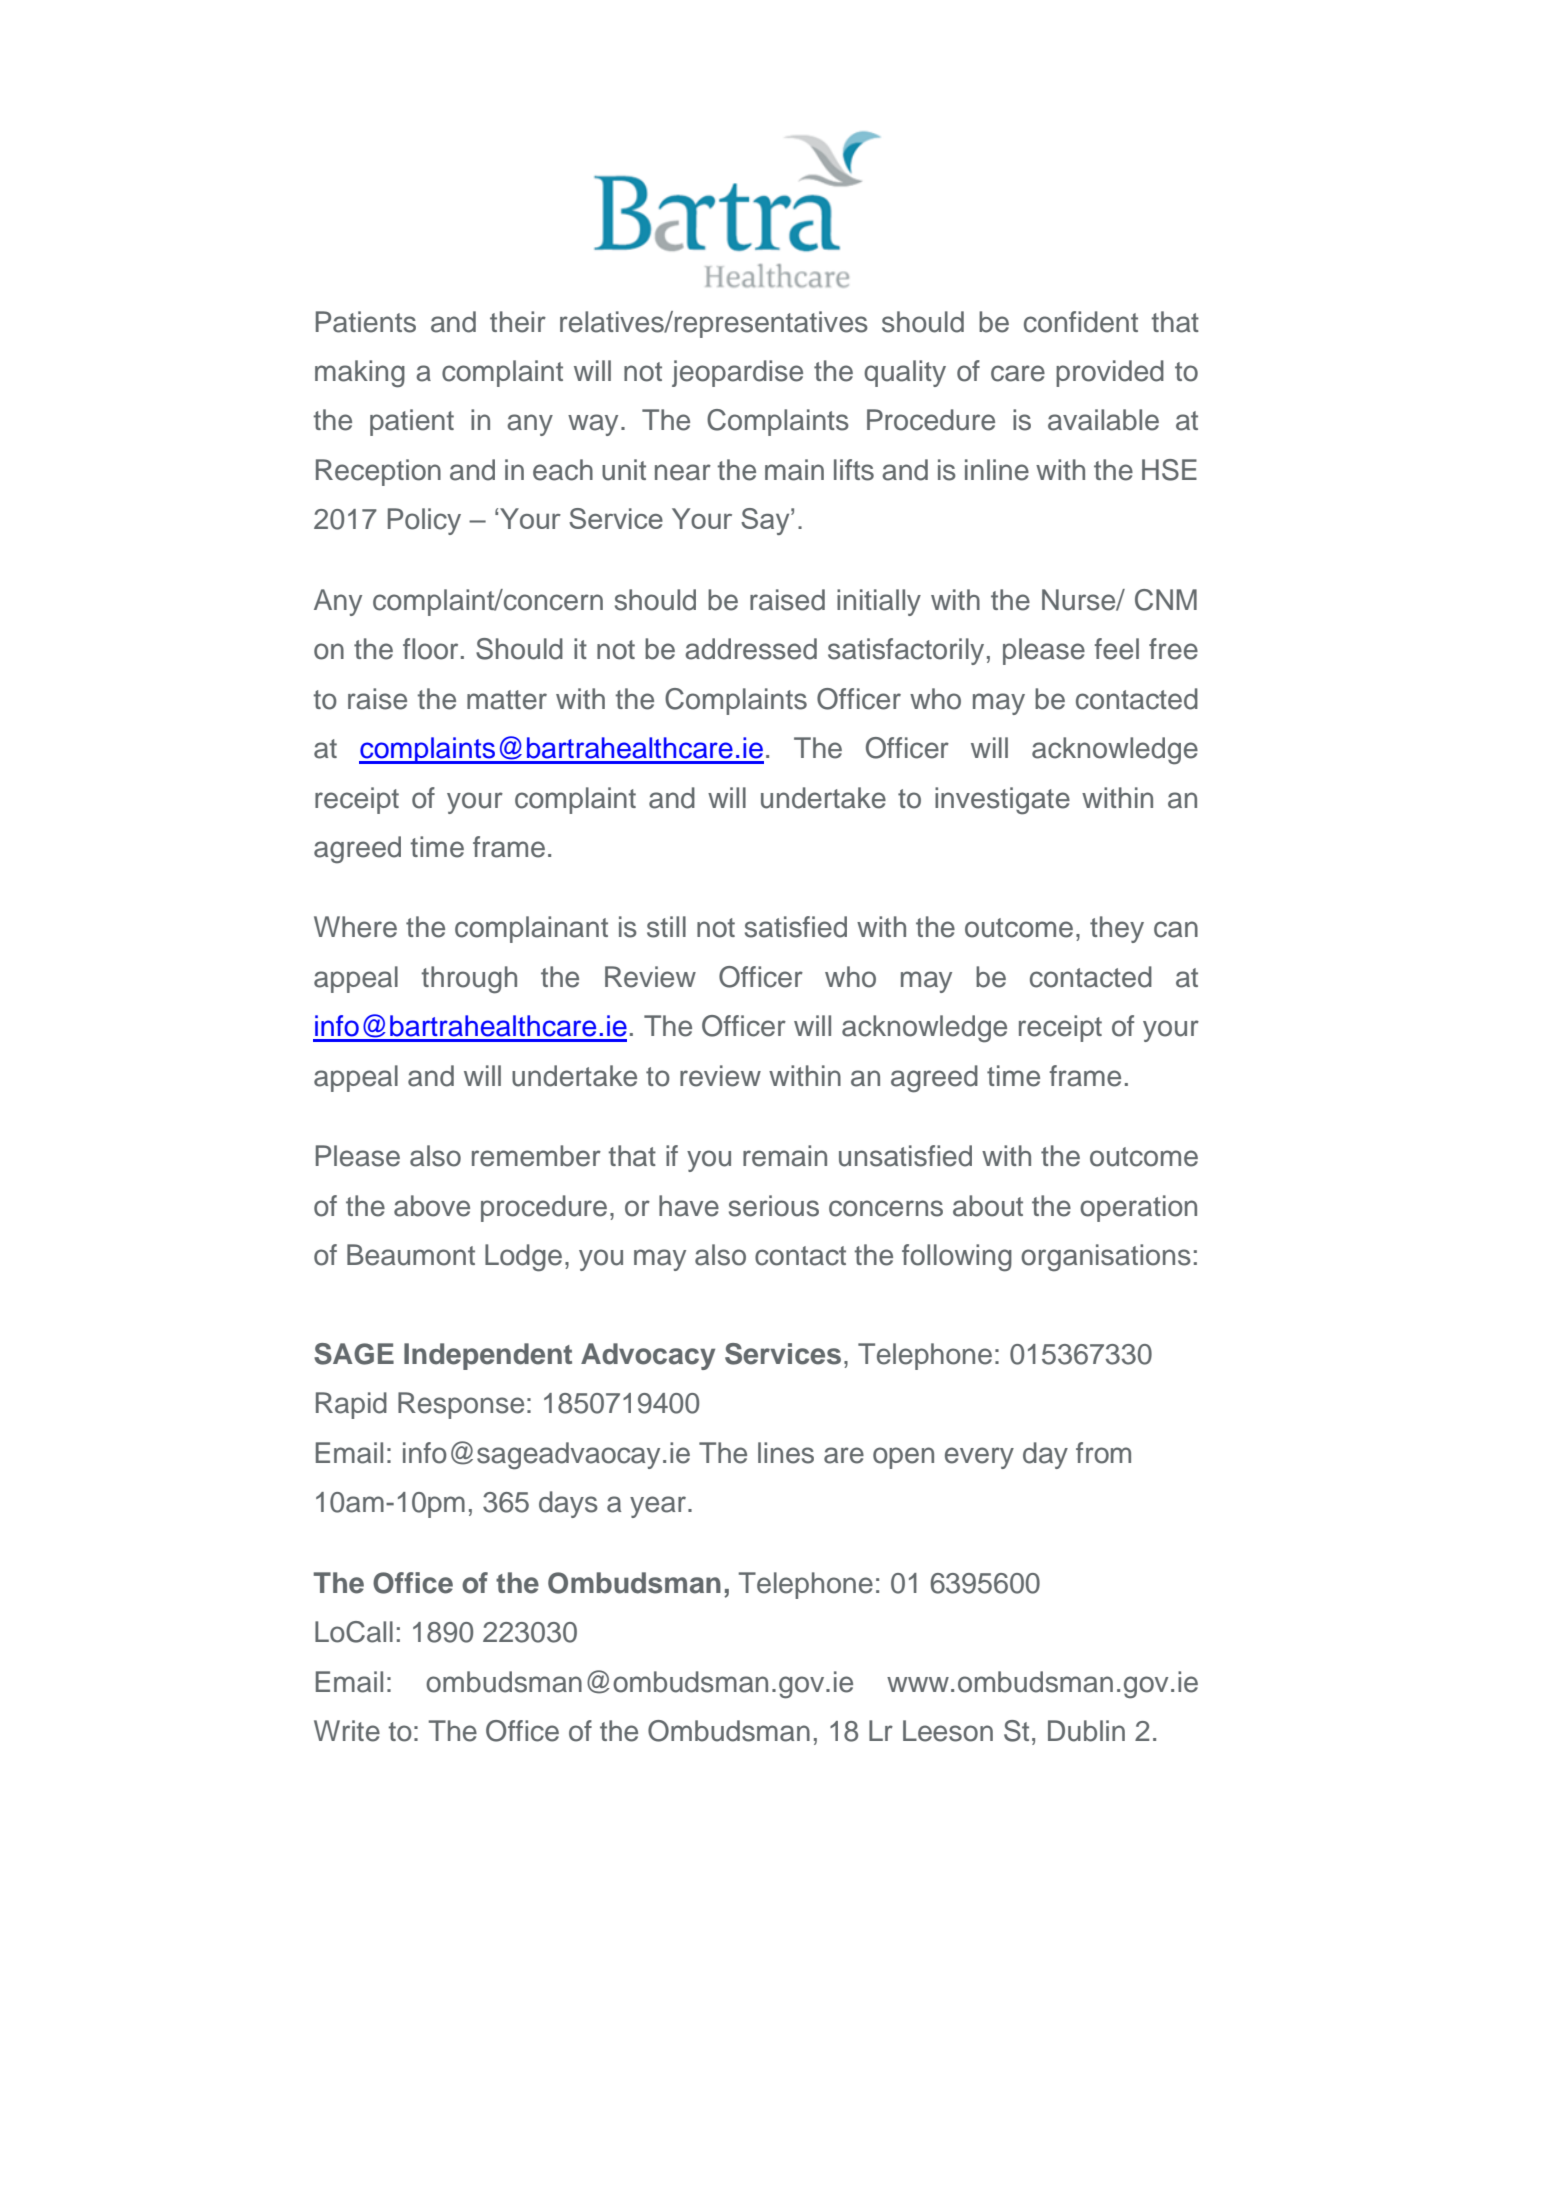 Image resolution: width=1551 pixels, height=2193 pixels. Describe the element at coordinates (751, 649) in the image. I see `addressed` at that location.
